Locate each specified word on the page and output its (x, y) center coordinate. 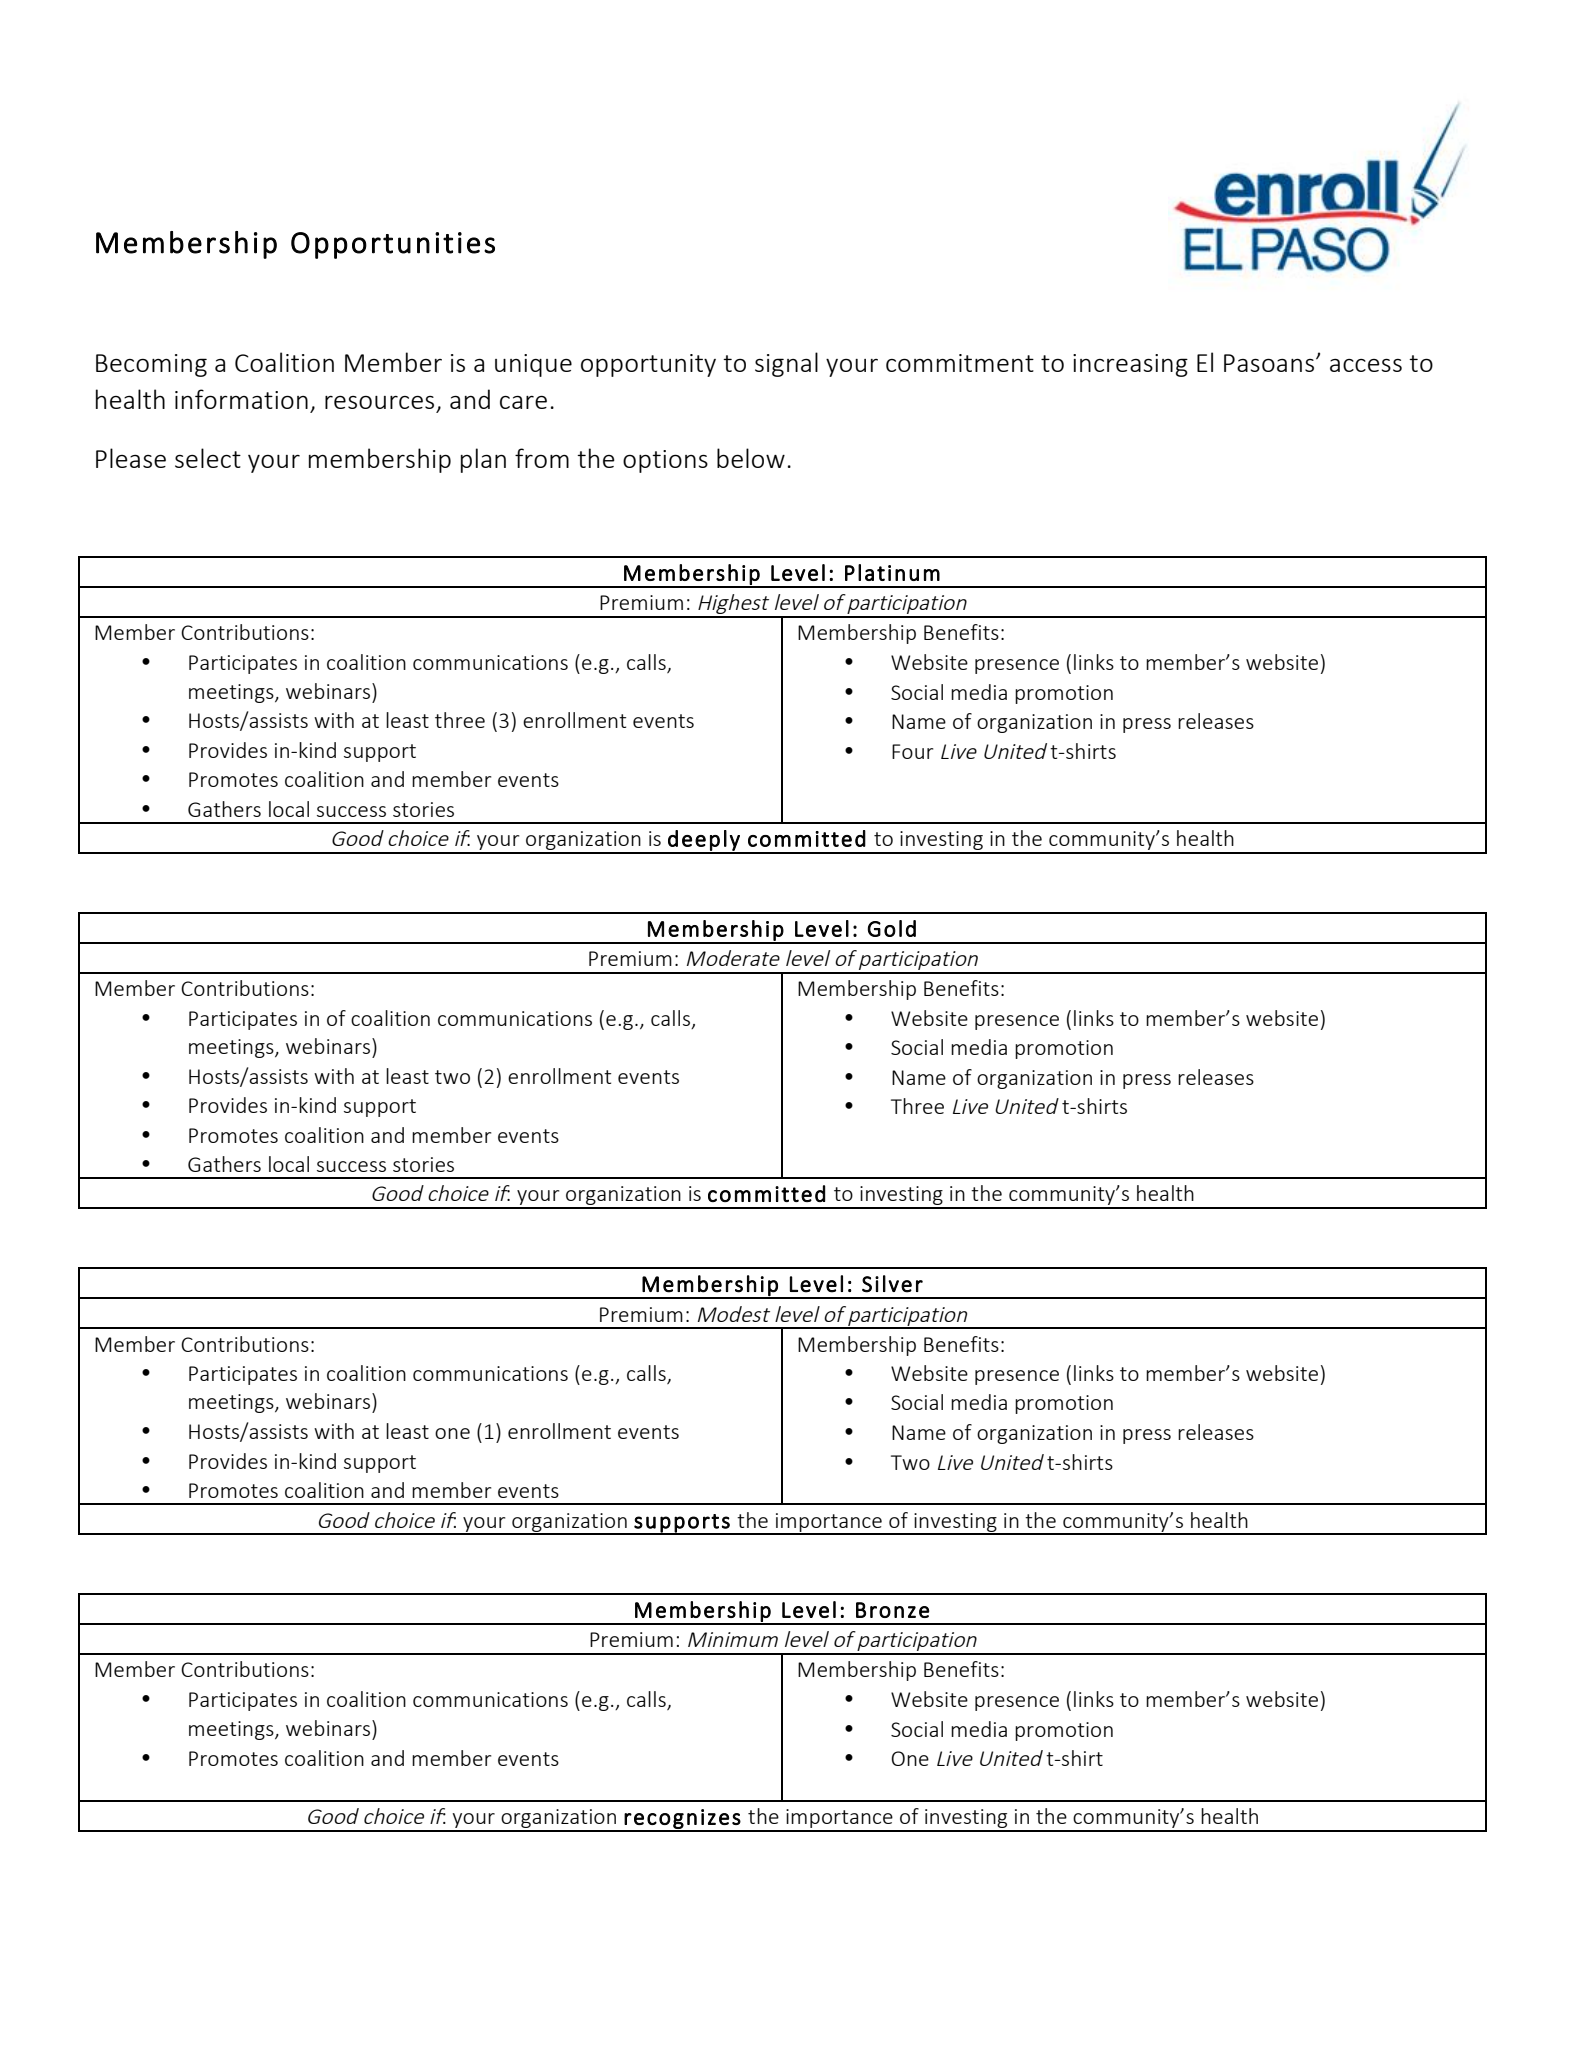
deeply (704, 841)
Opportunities (393, 245)
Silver (892, 1284)
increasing (1130, 365)
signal (786, 364)
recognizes (682, 1820)
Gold (892, 928)
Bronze (892, 1610)
